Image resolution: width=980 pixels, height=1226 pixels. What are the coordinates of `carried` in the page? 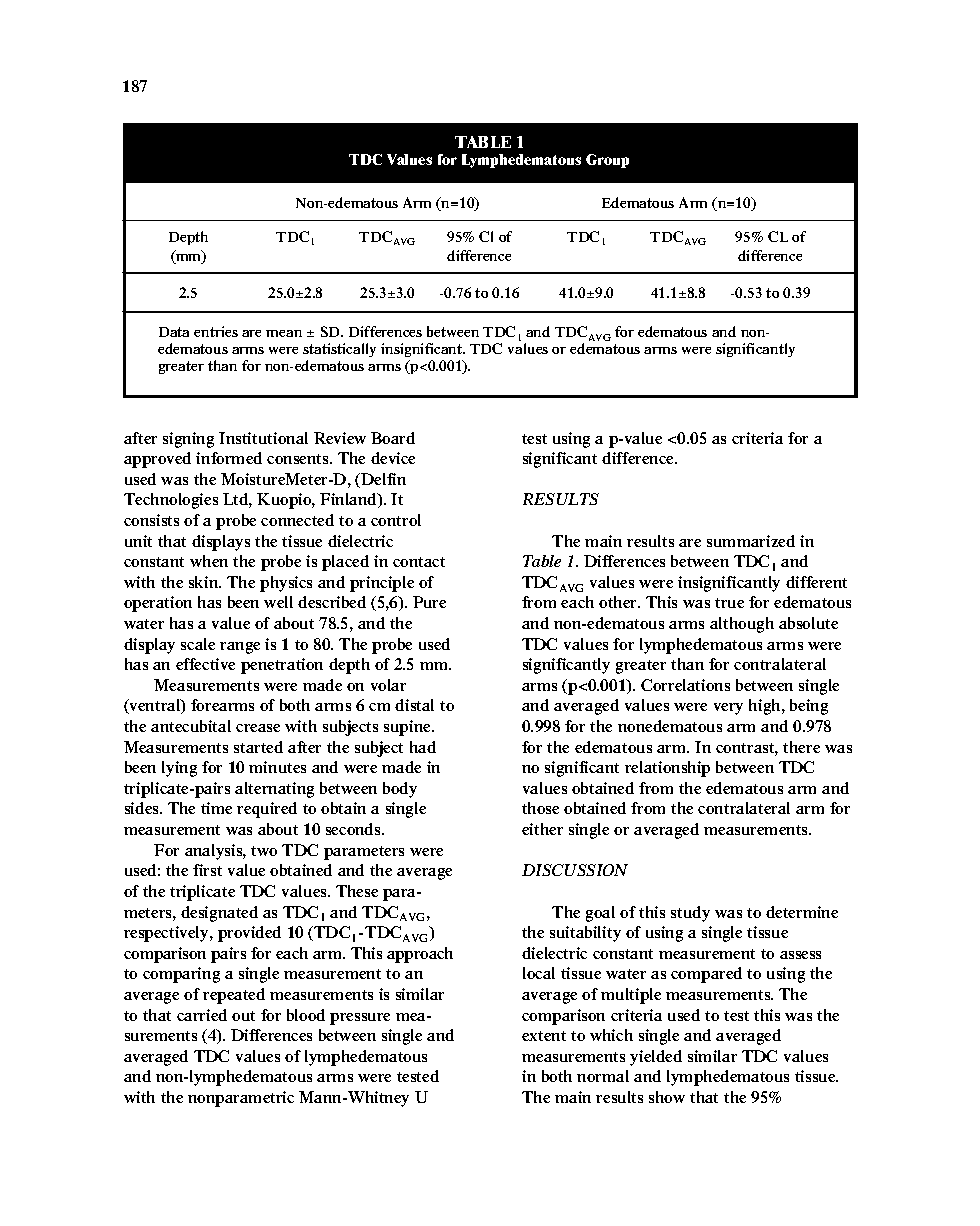 It's located at (202, 1015).
